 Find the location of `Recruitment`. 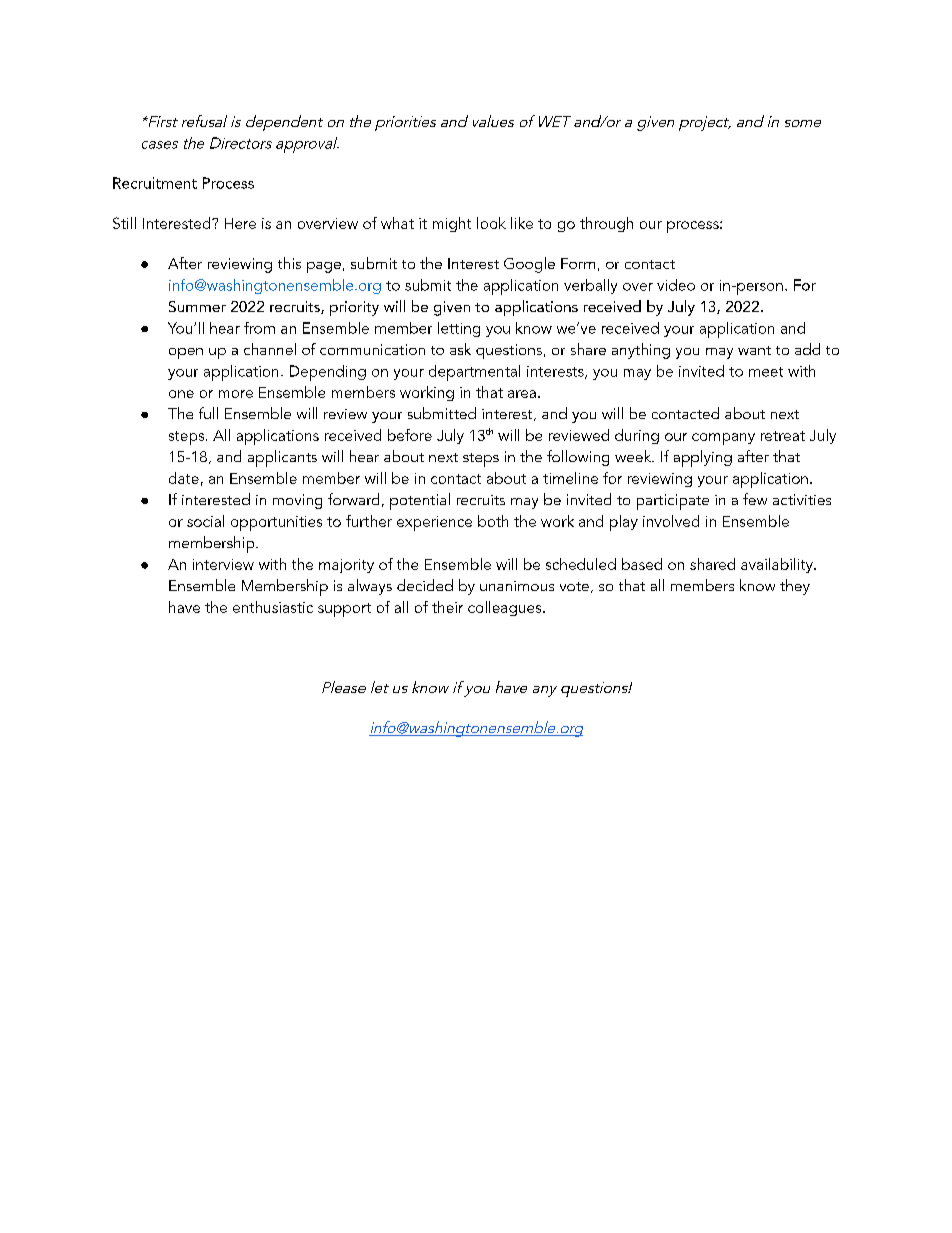

Recruitment is located at coordinates (155, 183).
